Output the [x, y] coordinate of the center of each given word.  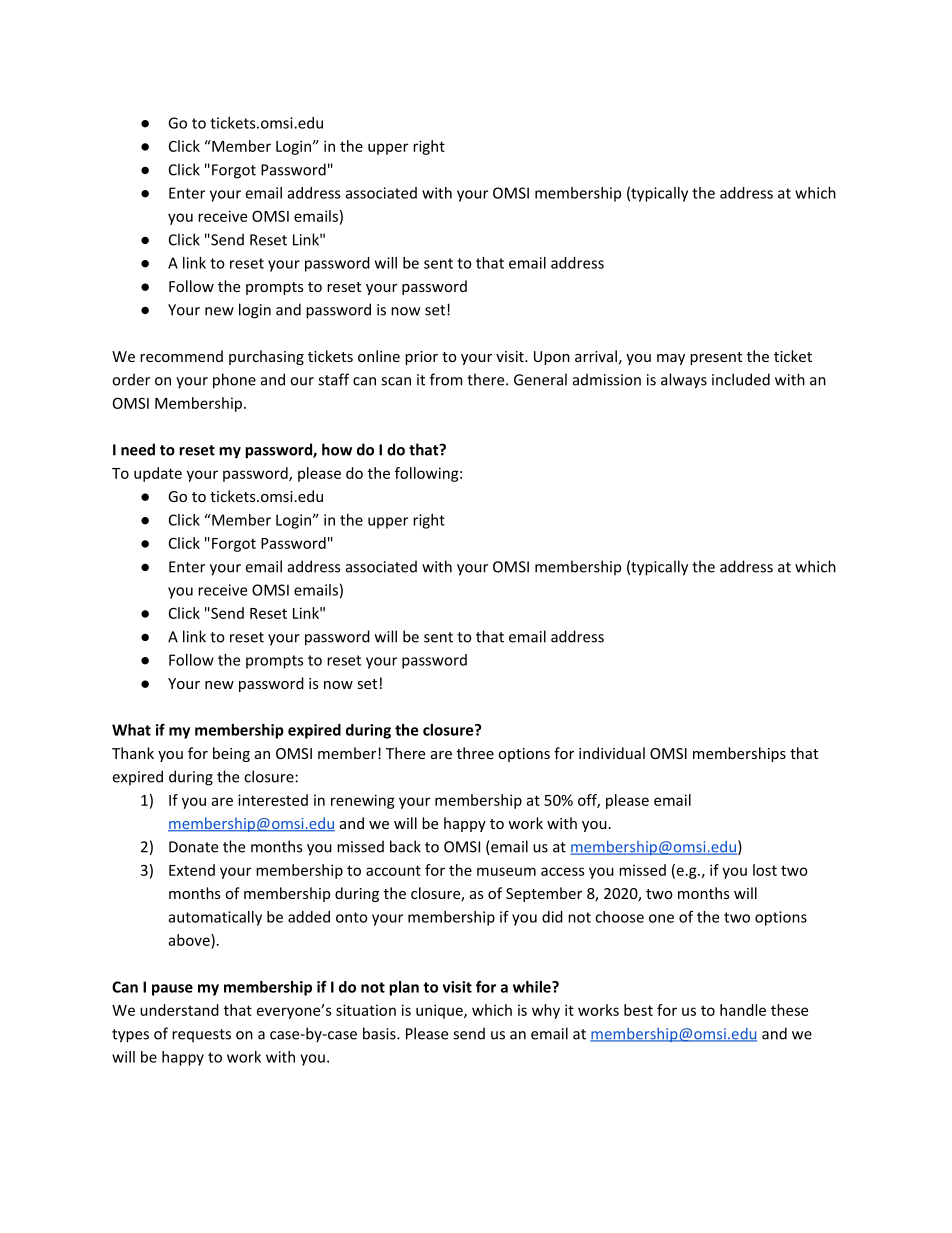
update [158, 474]
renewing [363, 801]
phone [234, 381]
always [684, 381]
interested [273, 800]
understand [179, 1010]
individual [612, 753]
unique [440, 1011]
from [446, 379]
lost [765, 870]
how [337, 449]
